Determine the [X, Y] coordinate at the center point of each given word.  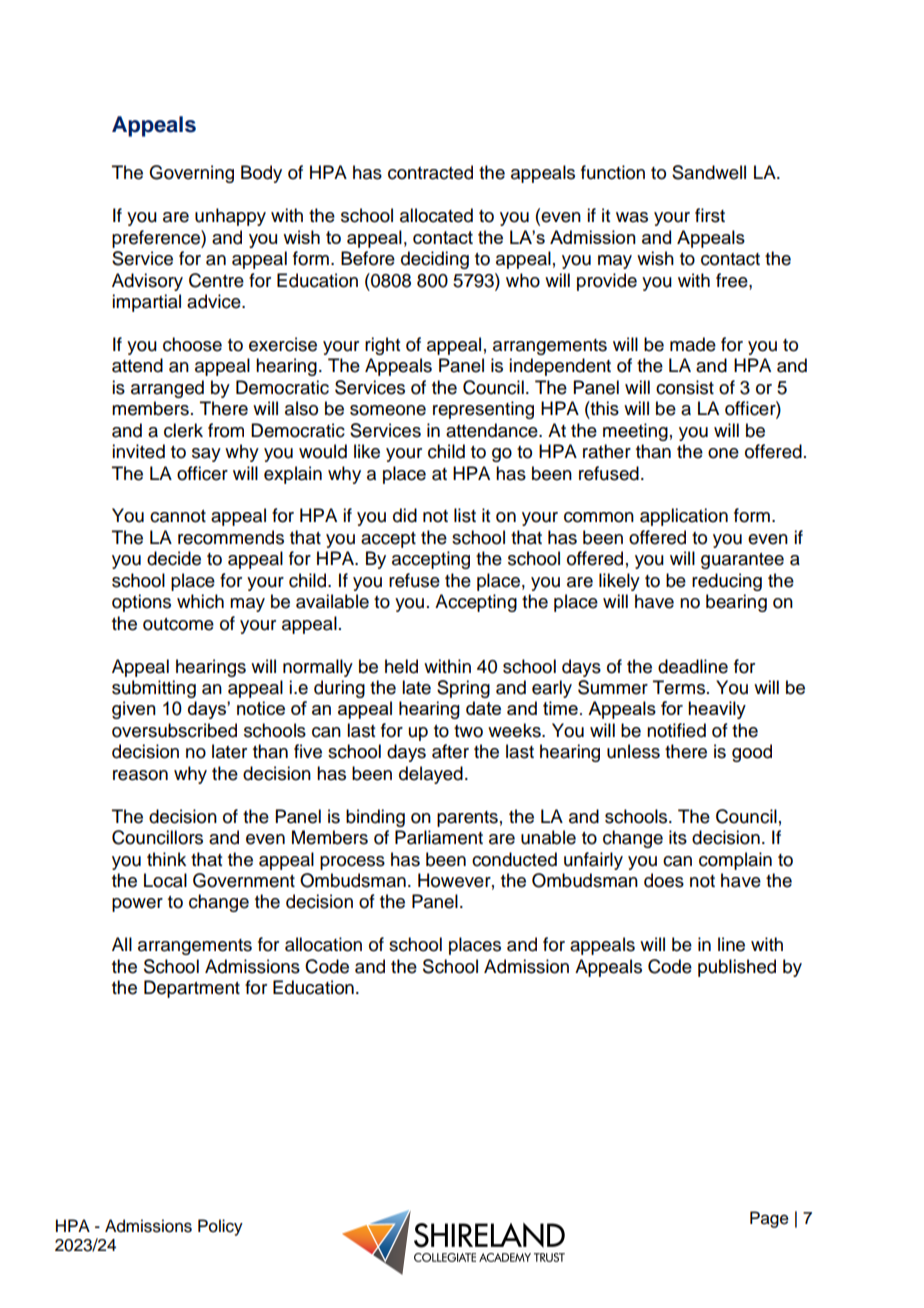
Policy [220, 1227]
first [710, 215]
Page [769, 1219]
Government [244, 880]
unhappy [230, 217]
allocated [436, 215]
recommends [231, 537]
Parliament [439, 837]
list [465, 515]
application [684, 517]
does [664, 880]
